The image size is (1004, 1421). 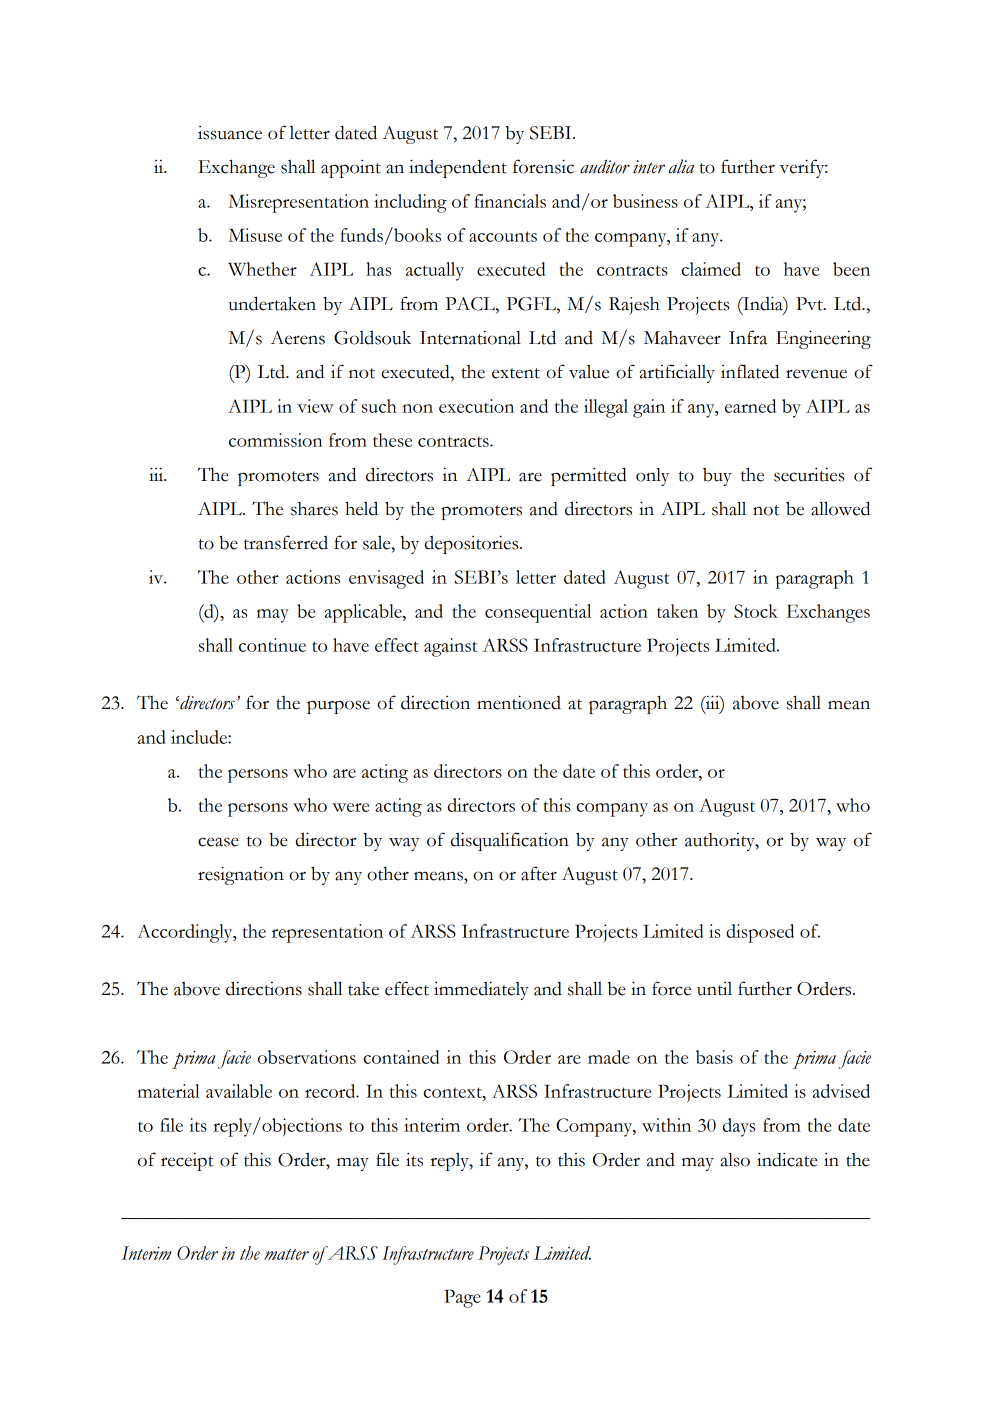 I want to click on issuance, so click(x=230, y=133).
